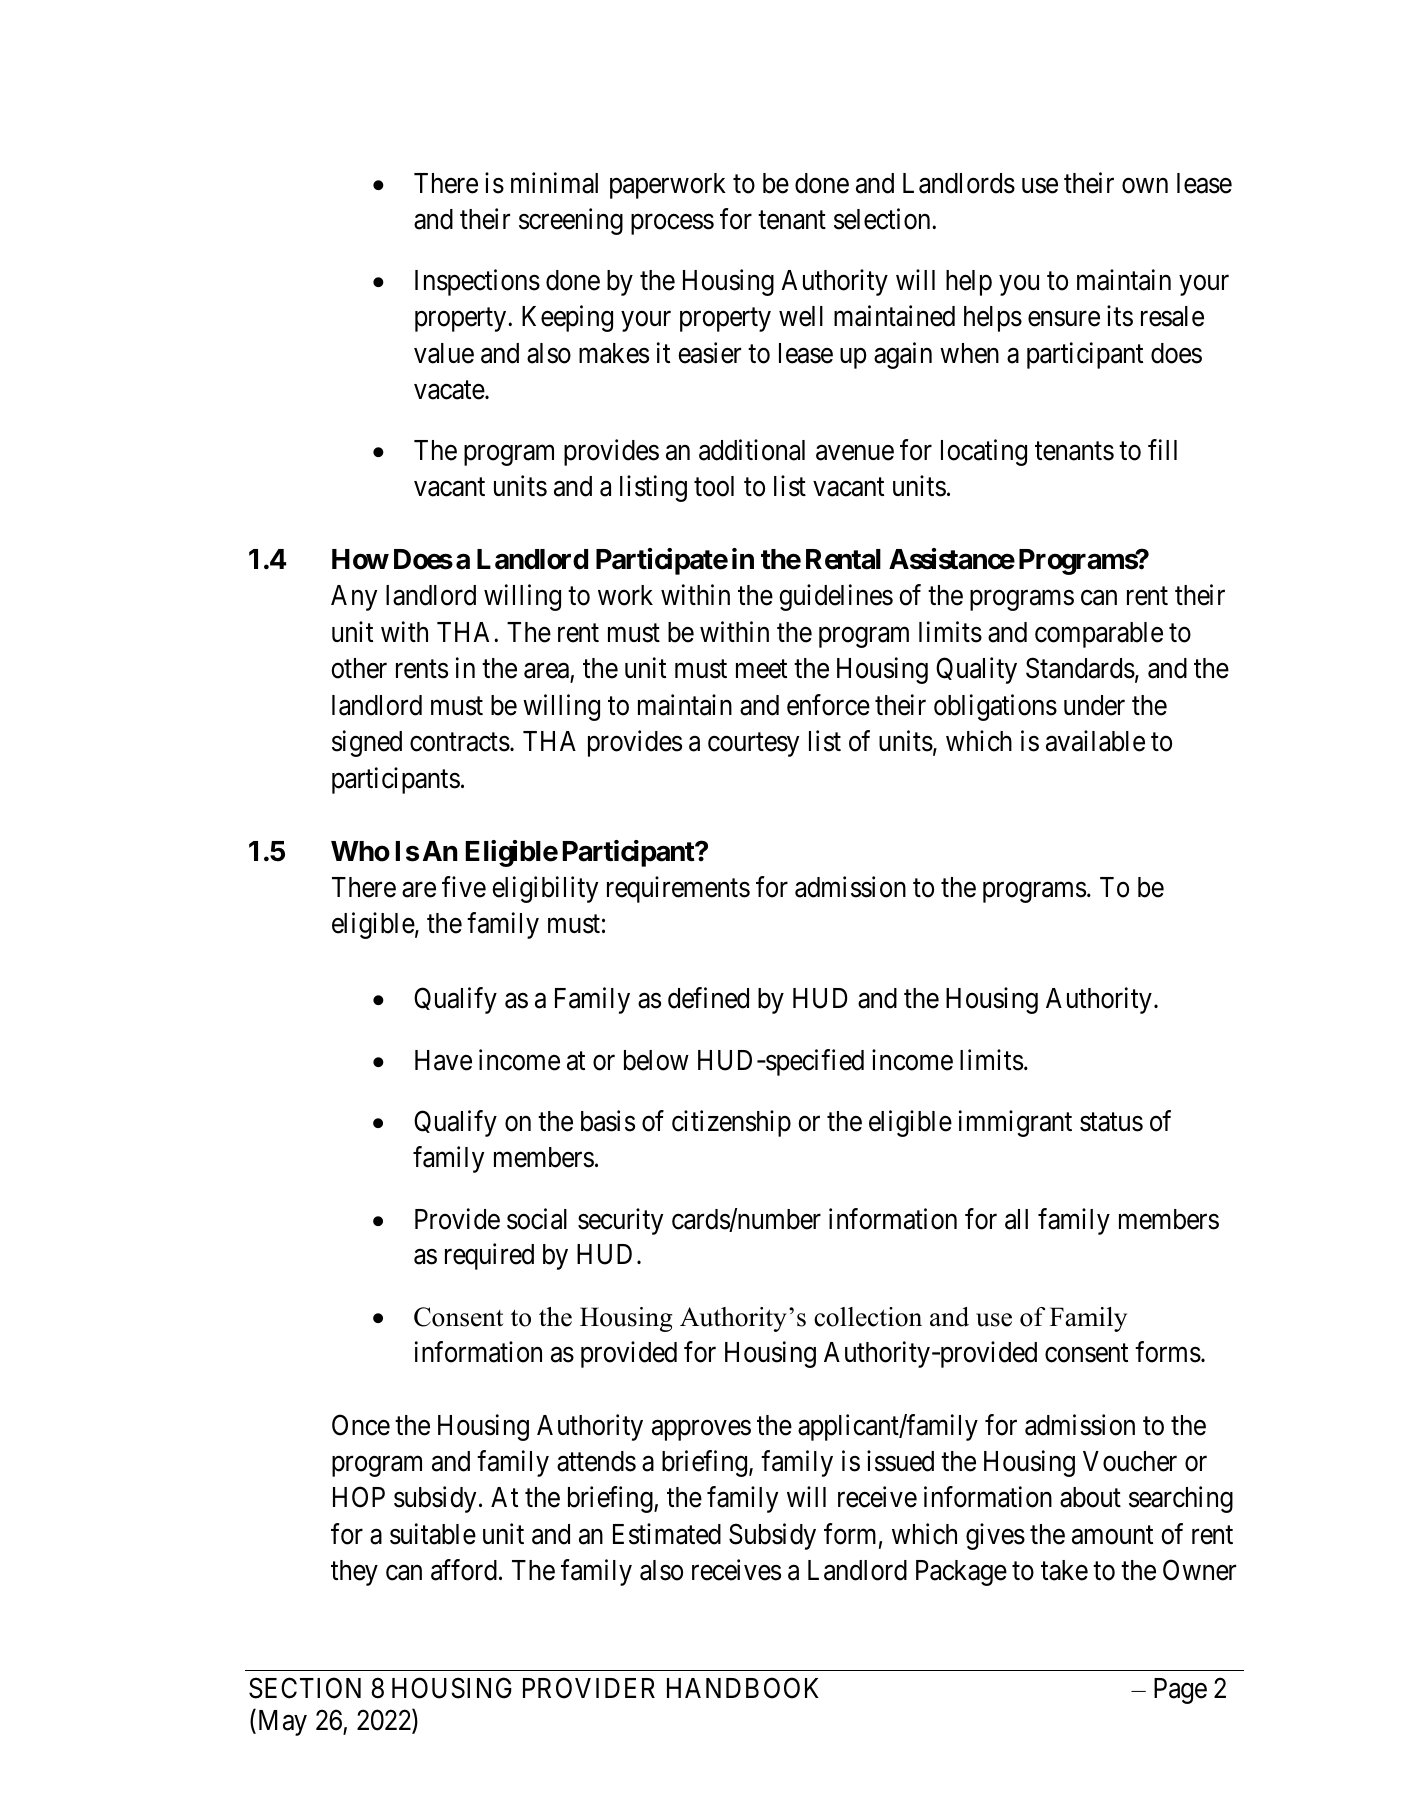 The height and width of the page is (1819, 1406). What do you see at coordinates (708, 998) in the page?
I see `defined` at bounding box center [708, 998].
